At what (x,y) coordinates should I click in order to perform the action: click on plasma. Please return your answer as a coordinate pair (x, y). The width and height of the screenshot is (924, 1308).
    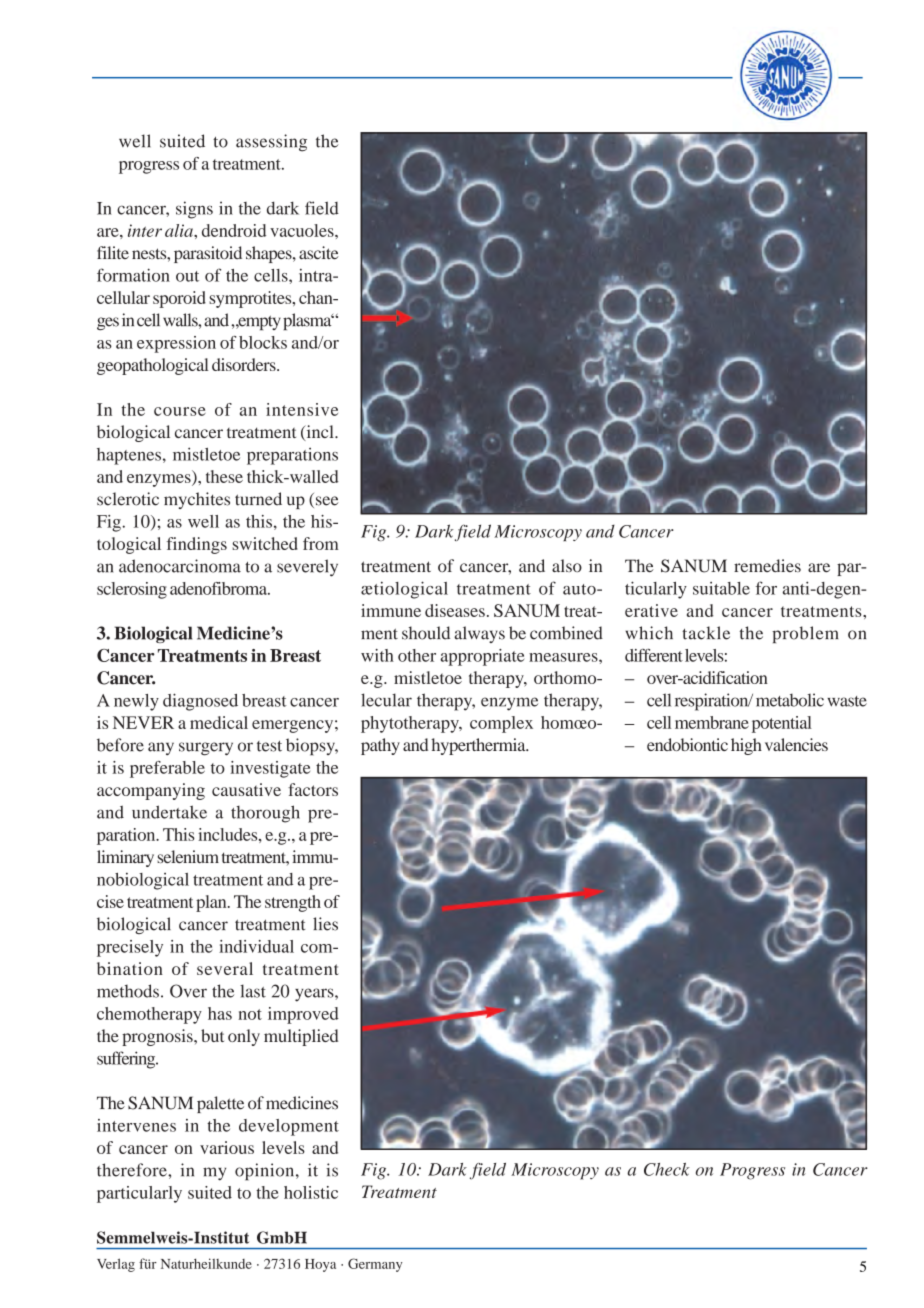
    Looking at the image, I should click on (308, 321).
